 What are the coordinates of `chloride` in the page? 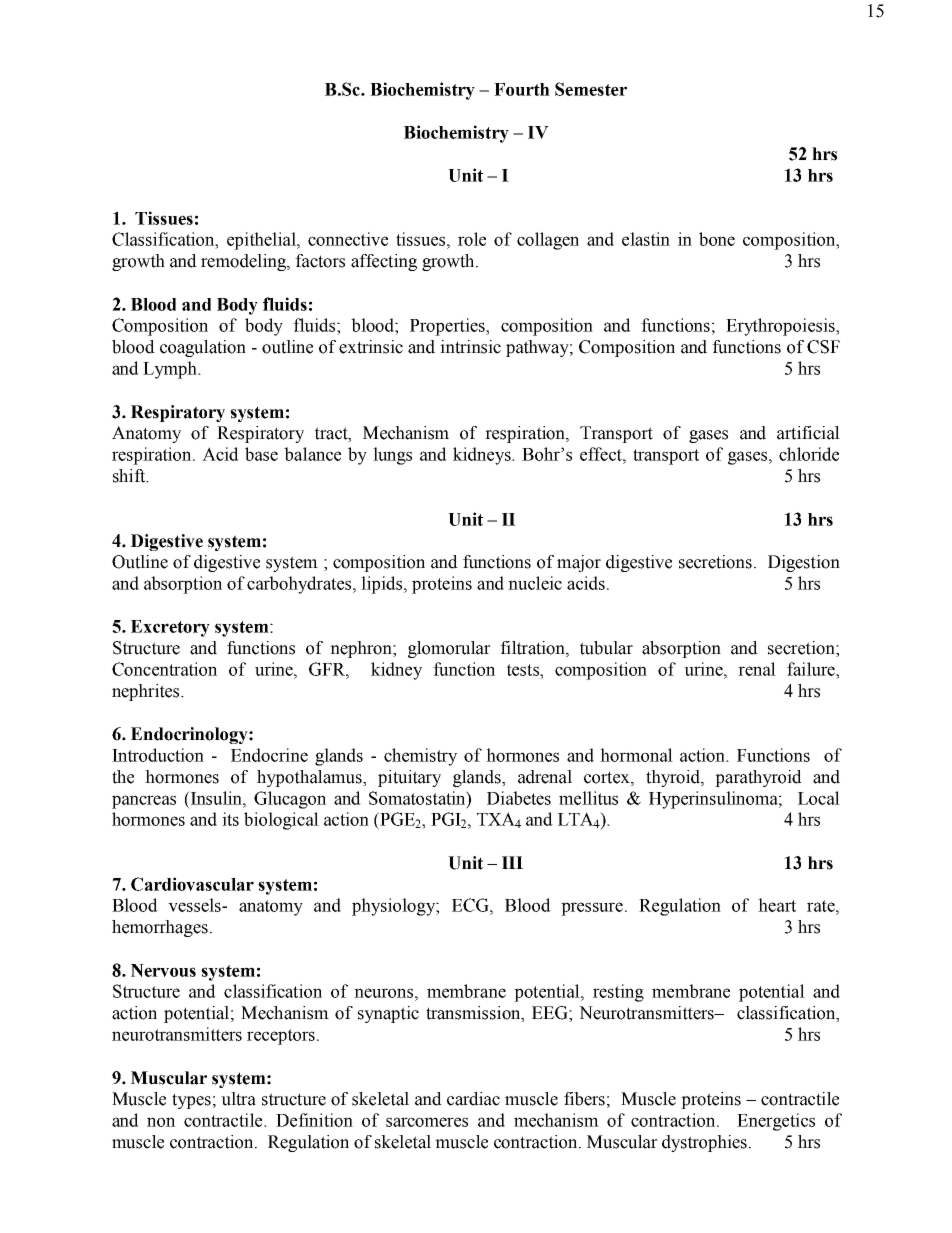 It's located at (809, 454).
